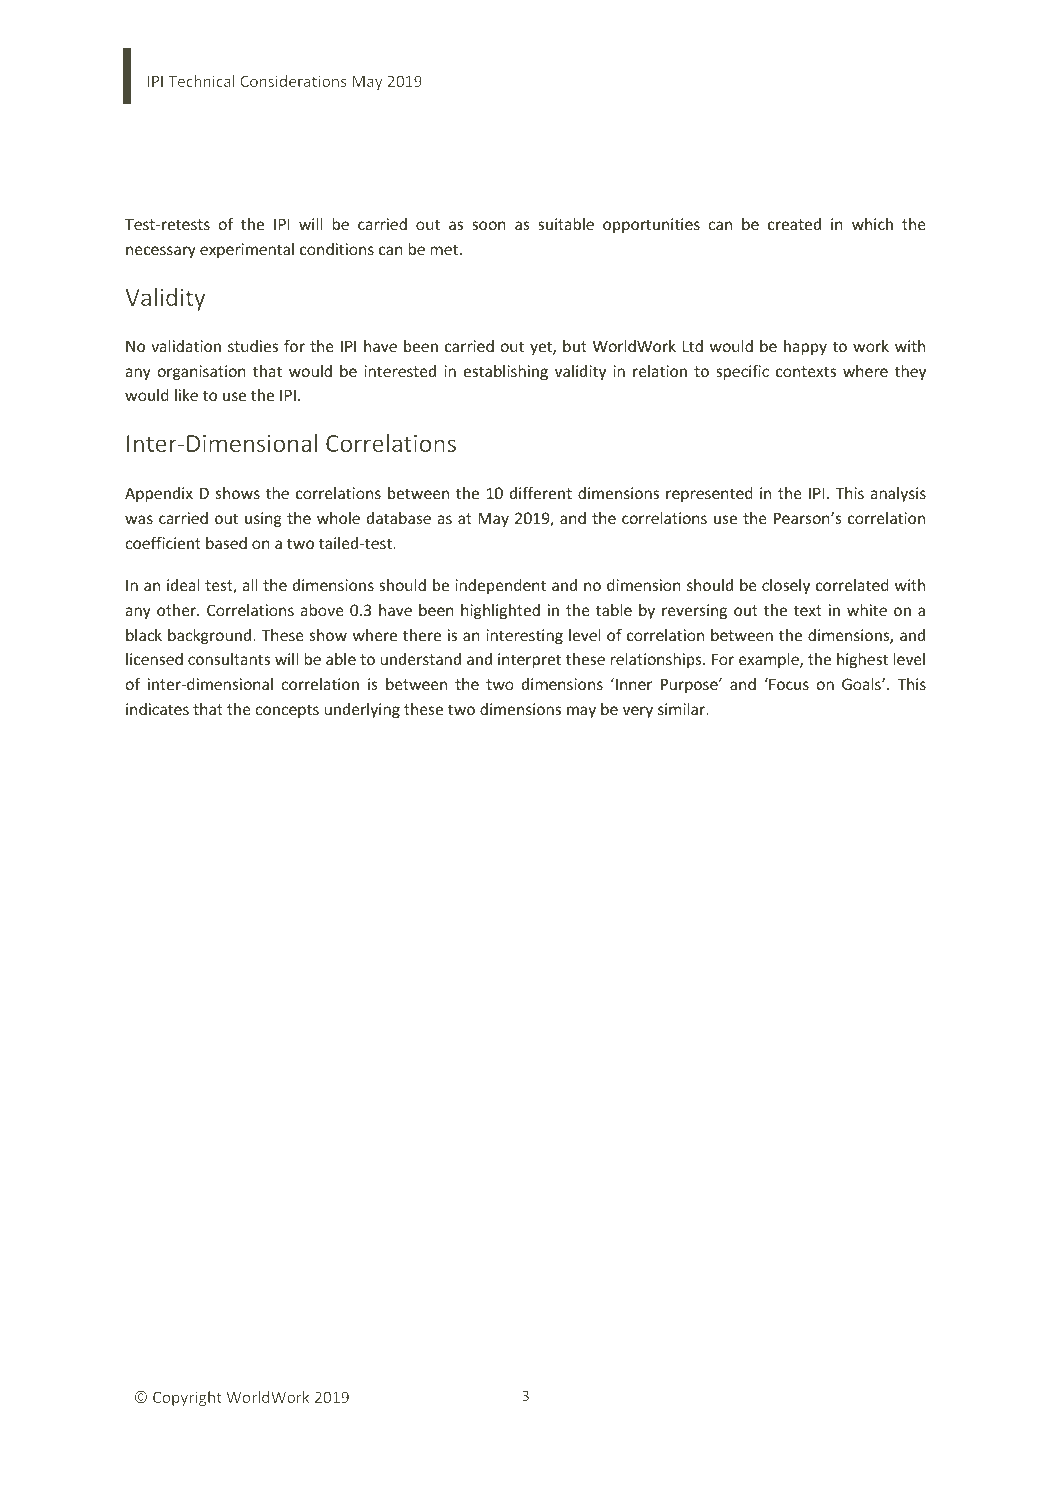  I want to click on happy, so click(805, 347).
